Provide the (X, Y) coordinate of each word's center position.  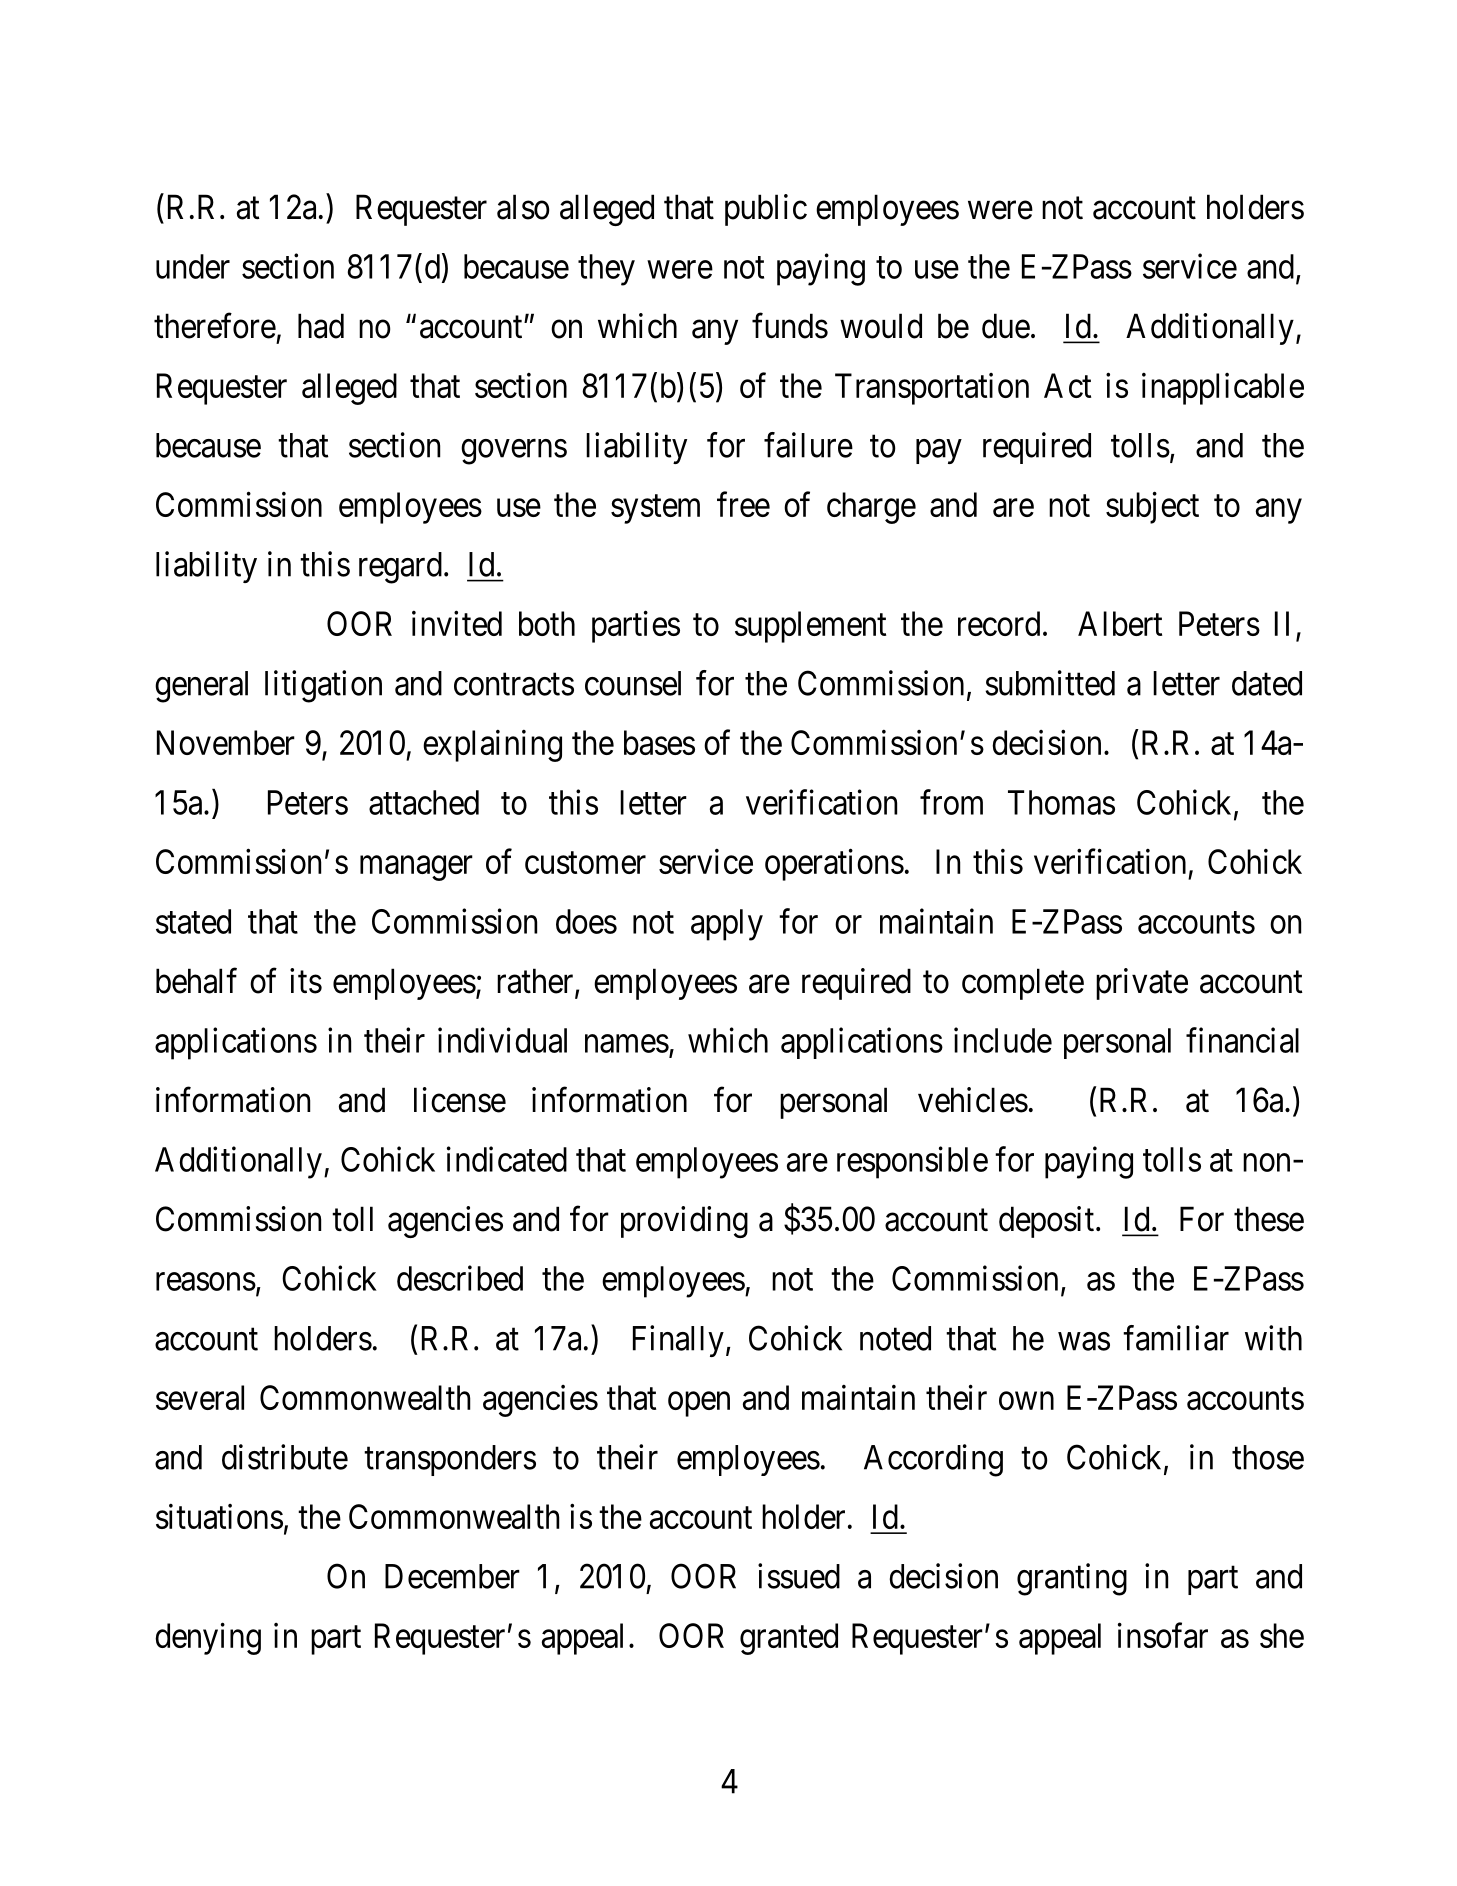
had (321, 326)
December (452, 1576)
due (1006, 326)
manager (416, 868)
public (766, 210)
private (1142, 984)
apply (727, 925)
